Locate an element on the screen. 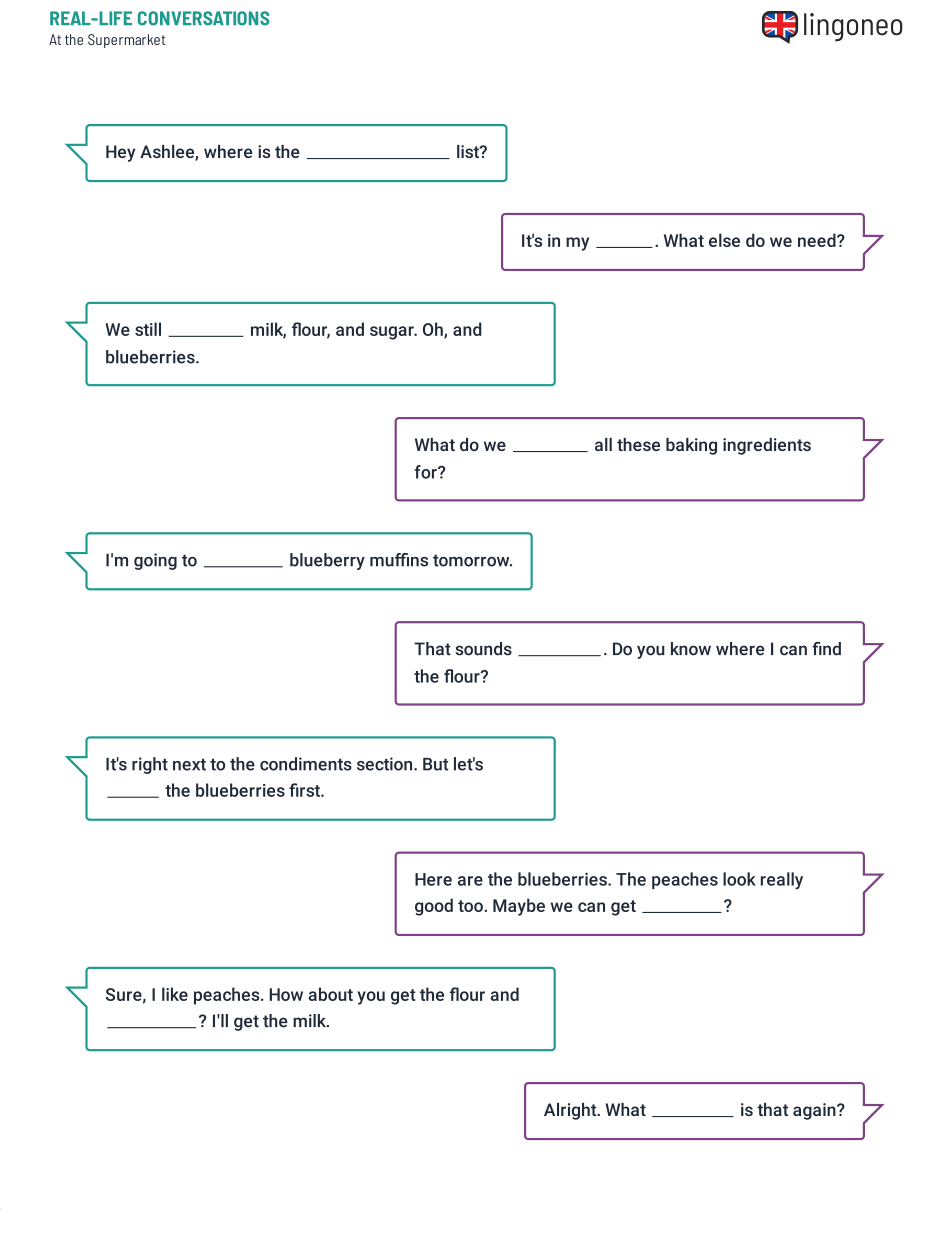  Supermarket is located at coordinates (126, 41).
